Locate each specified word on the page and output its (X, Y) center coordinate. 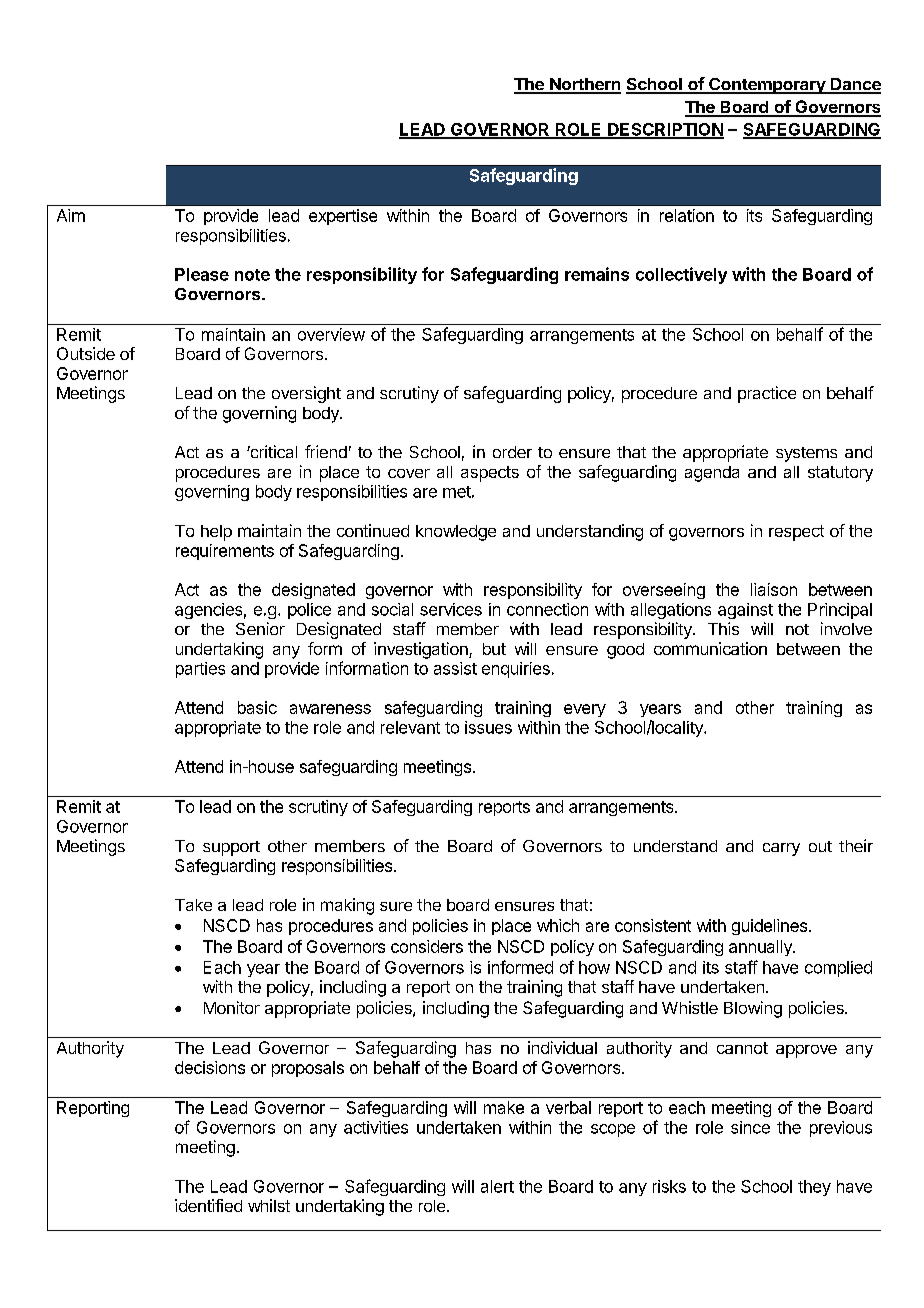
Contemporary (767, 86)
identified (208, 1205)
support (231, 848)
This (723, 628)
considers (427, 946)
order (512, 452)
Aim (71, 215)
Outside (86, 353)
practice (767, 394)
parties (200, 670)
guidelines (769, 927)
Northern (584, 85)
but (494, 649)
